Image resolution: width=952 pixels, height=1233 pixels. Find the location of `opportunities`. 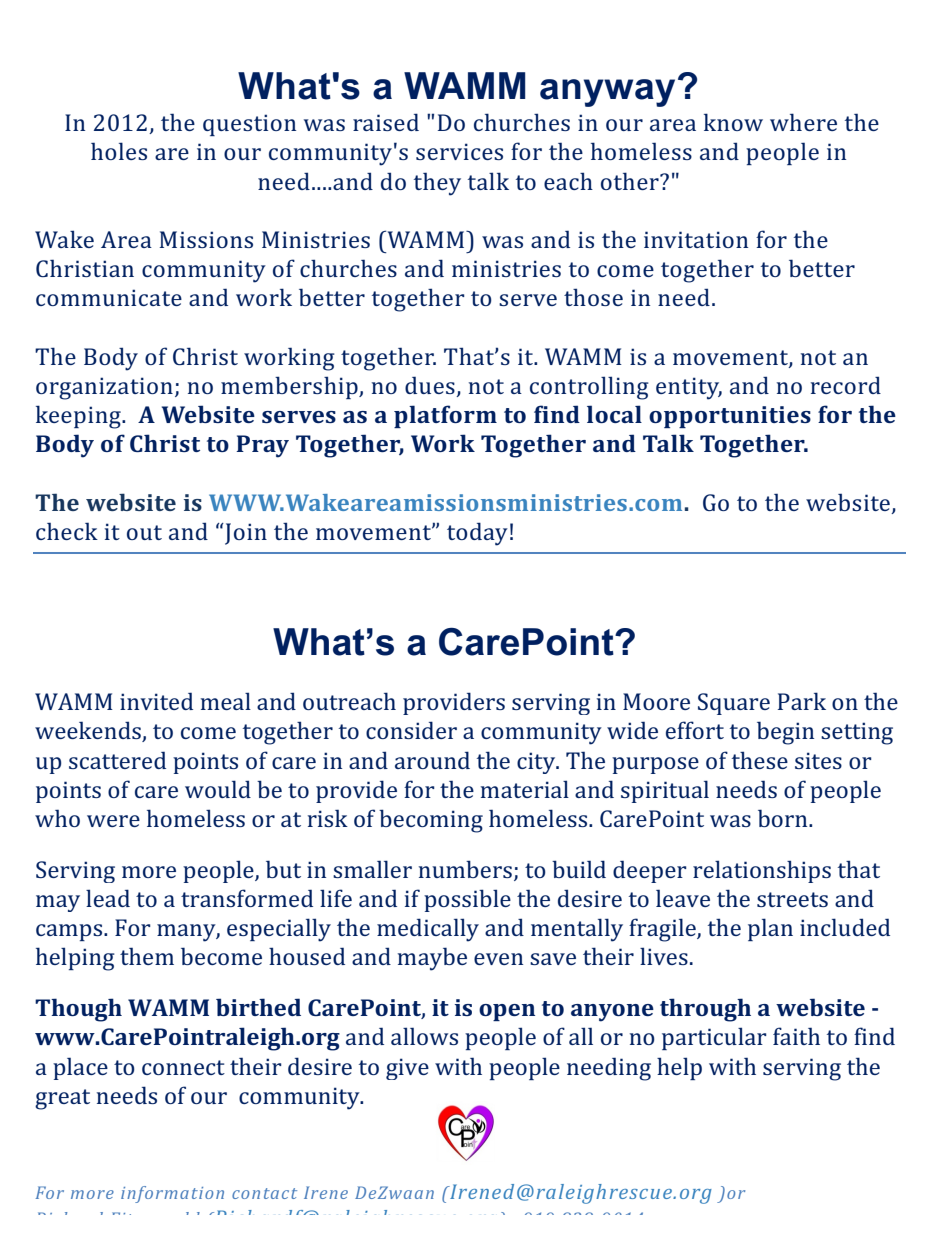

opportunities is located at coordinates (730, 417).
